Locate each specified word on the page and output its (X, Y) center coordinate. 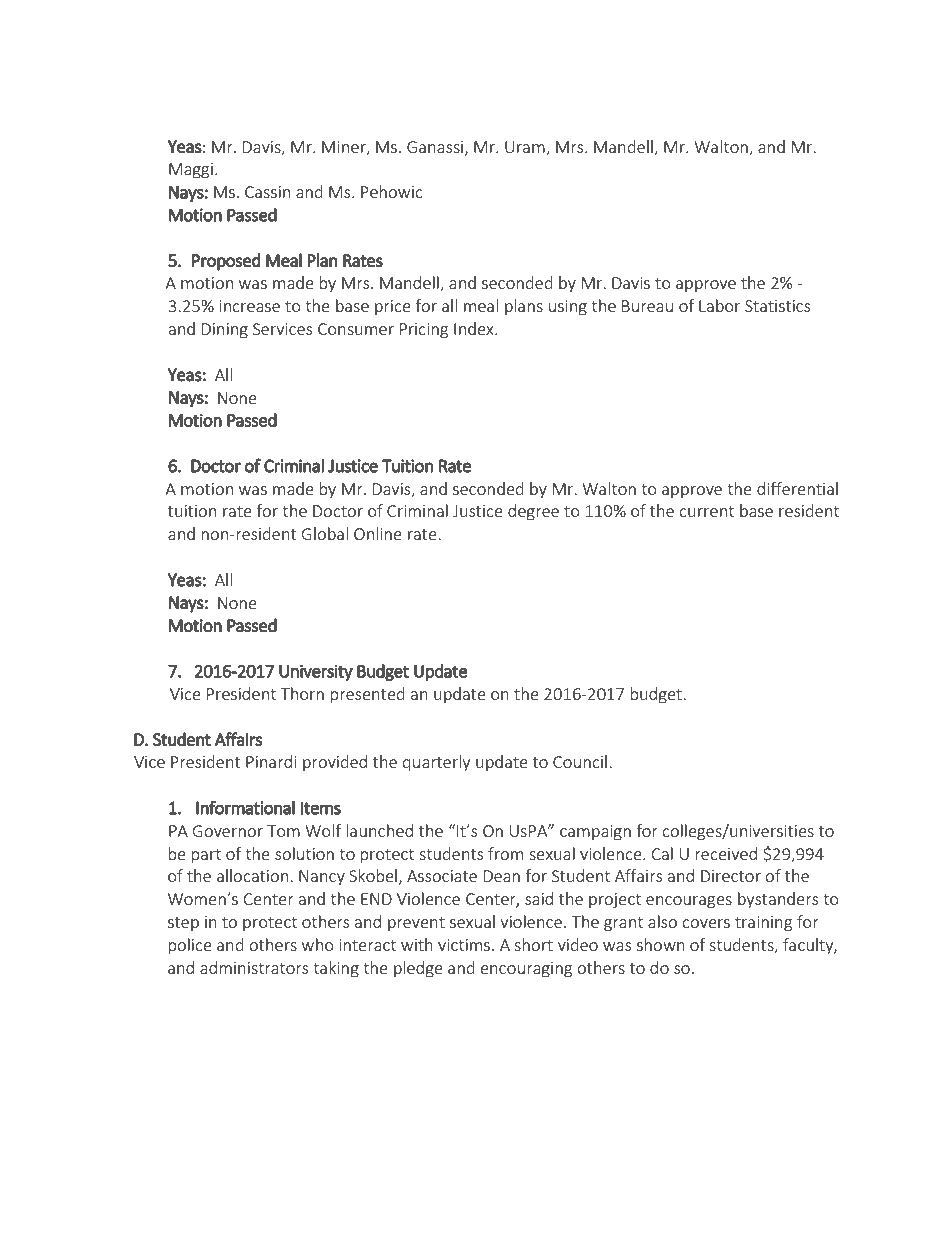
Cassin (267, 192)
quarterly (436, 763)
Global (325, 533)
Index (475, 328)
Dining (225, 331)
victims (464, 945)
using (568, 308)
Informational (245, 807)
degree (533, 512)
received (726, 853)
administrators (254, 967)
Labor (719, 305)
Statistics (777, 306)
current (706, 511)
